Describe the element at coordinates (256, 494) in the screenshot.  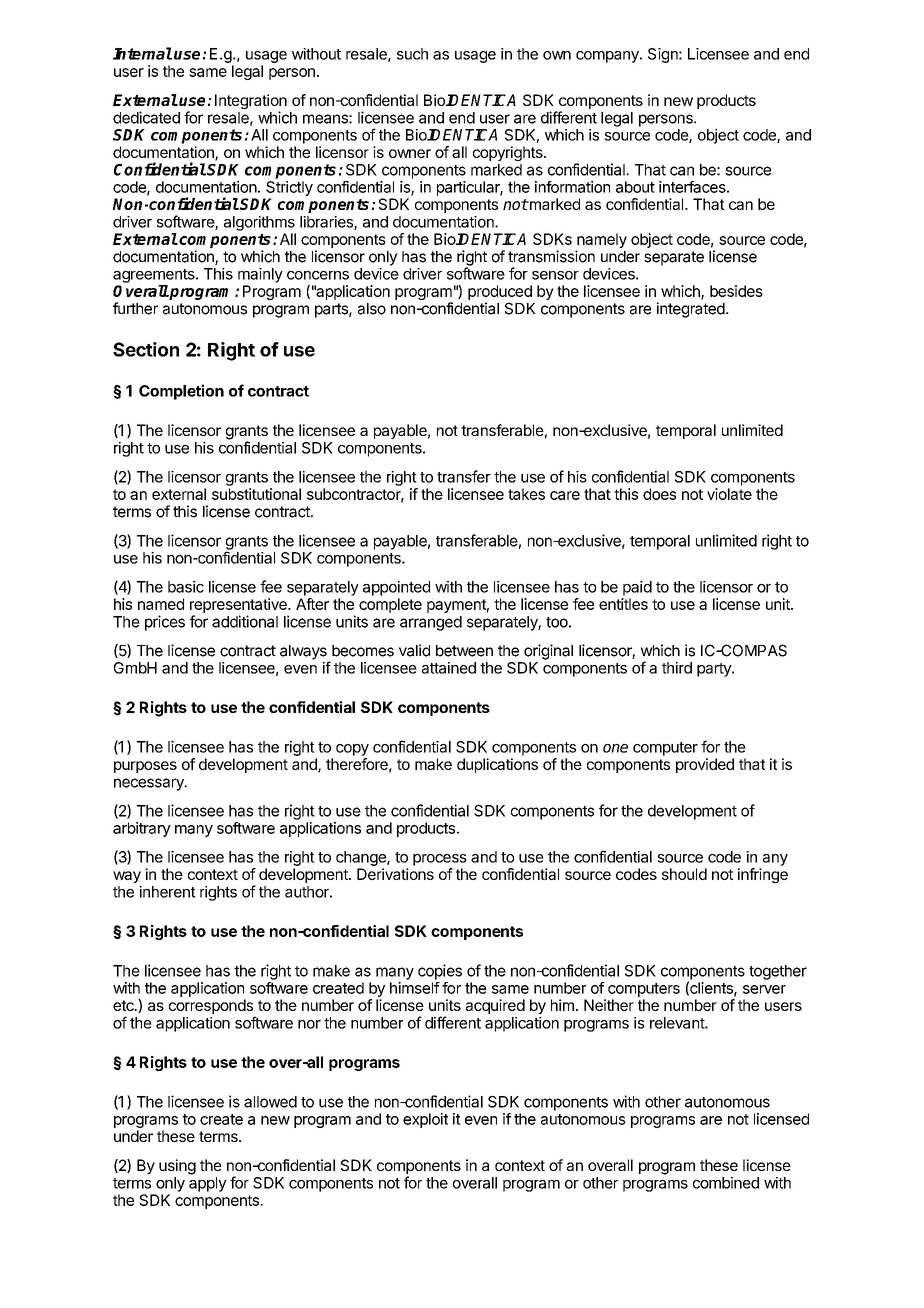
I see `substitutional` at that location.
